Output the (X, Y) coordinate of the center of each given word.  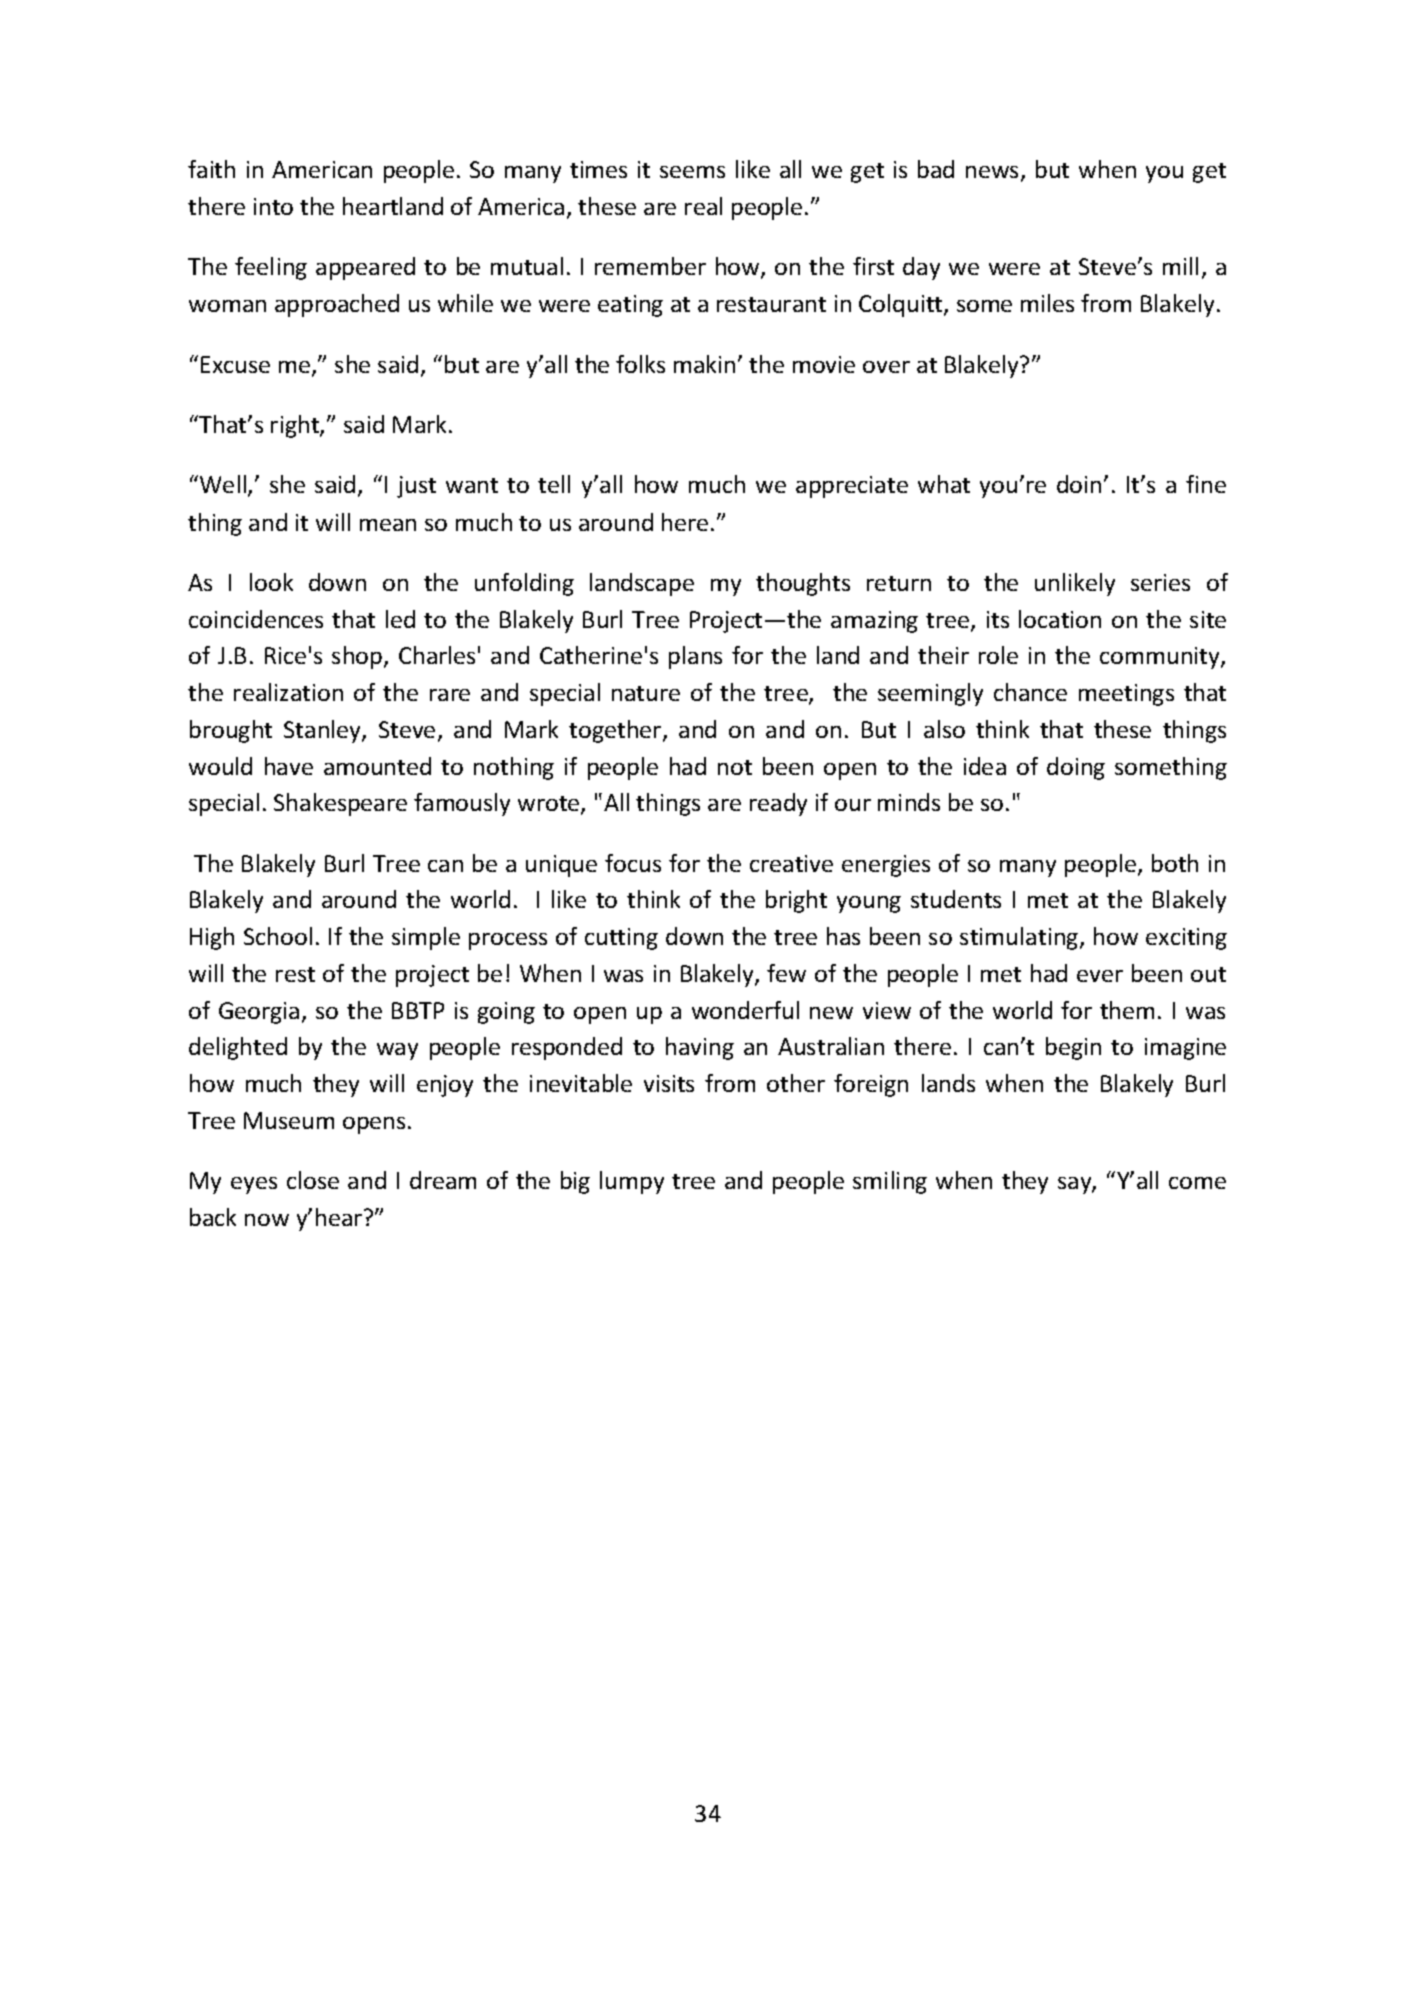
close (313, 1180)
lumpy (632, 1182)
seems (692, 172)
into (273, 206)
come (1197, 1183)
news (994, 173)
